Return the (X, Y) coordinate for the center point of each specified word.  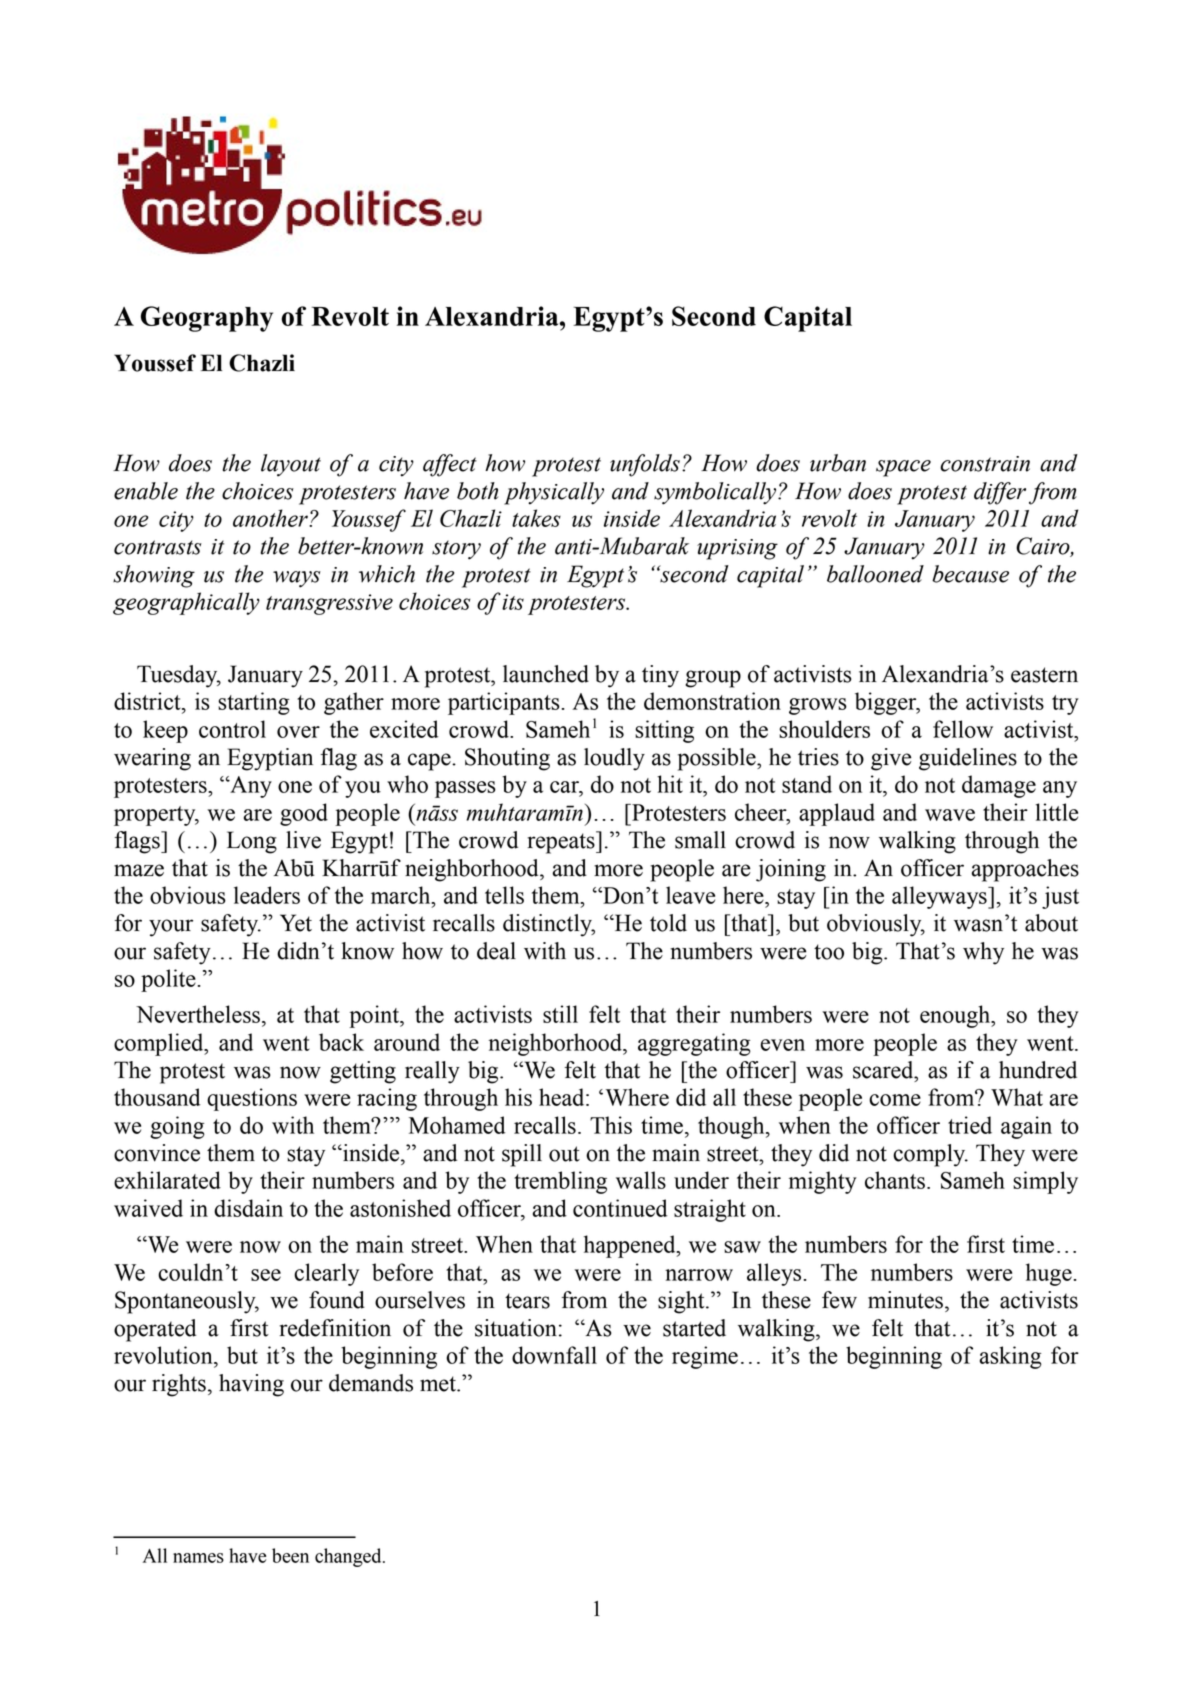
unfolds (645, 465)
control (232, 729)
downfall (554, 1355)
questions (252, 1099)
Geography (207, 319)
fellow (963, 729)
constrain (985, 464)
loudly (614, 759)
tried (970, 1125)
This (611, 1125)
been (290, 1555)
